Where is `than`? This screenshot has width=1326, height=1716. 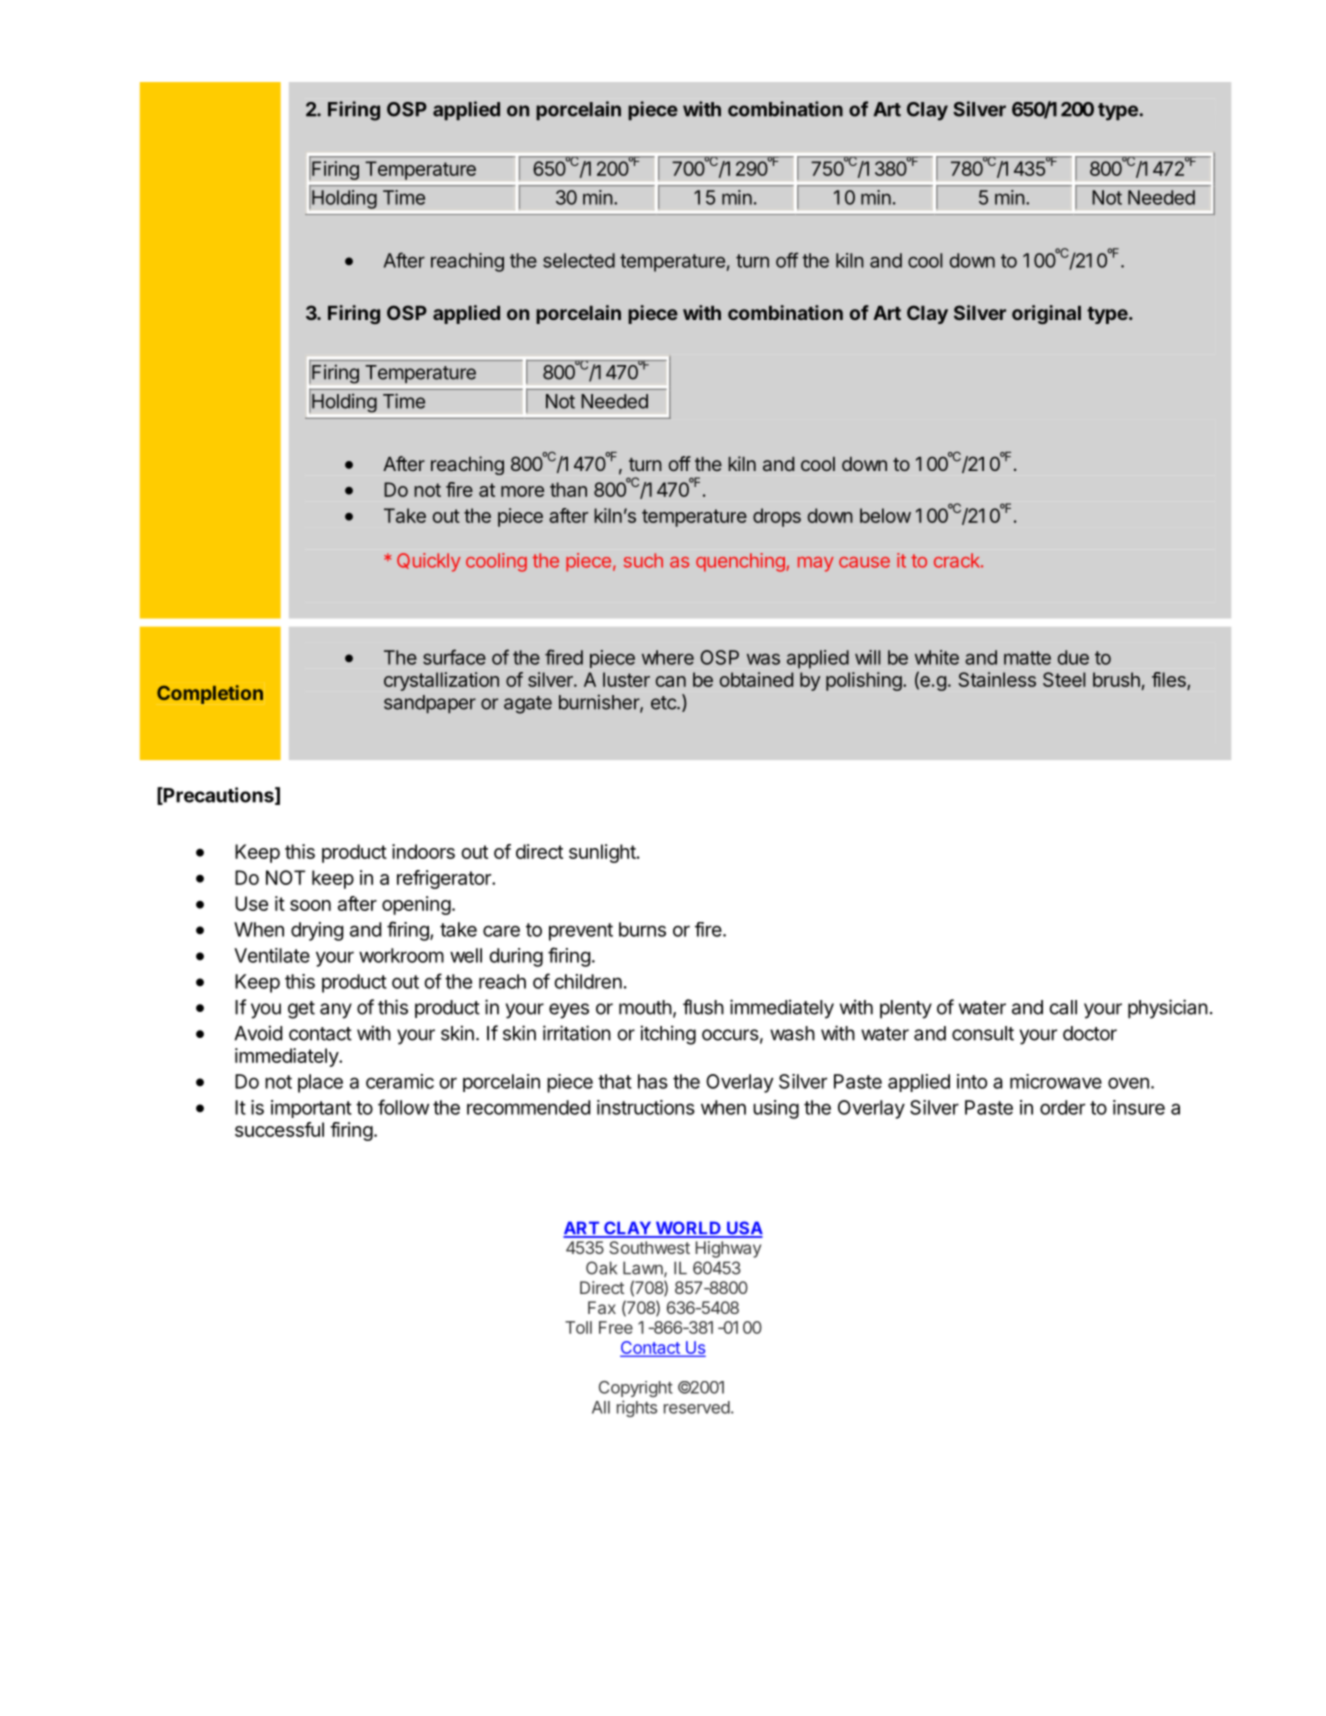
than is located at coordinates (568, 489).
